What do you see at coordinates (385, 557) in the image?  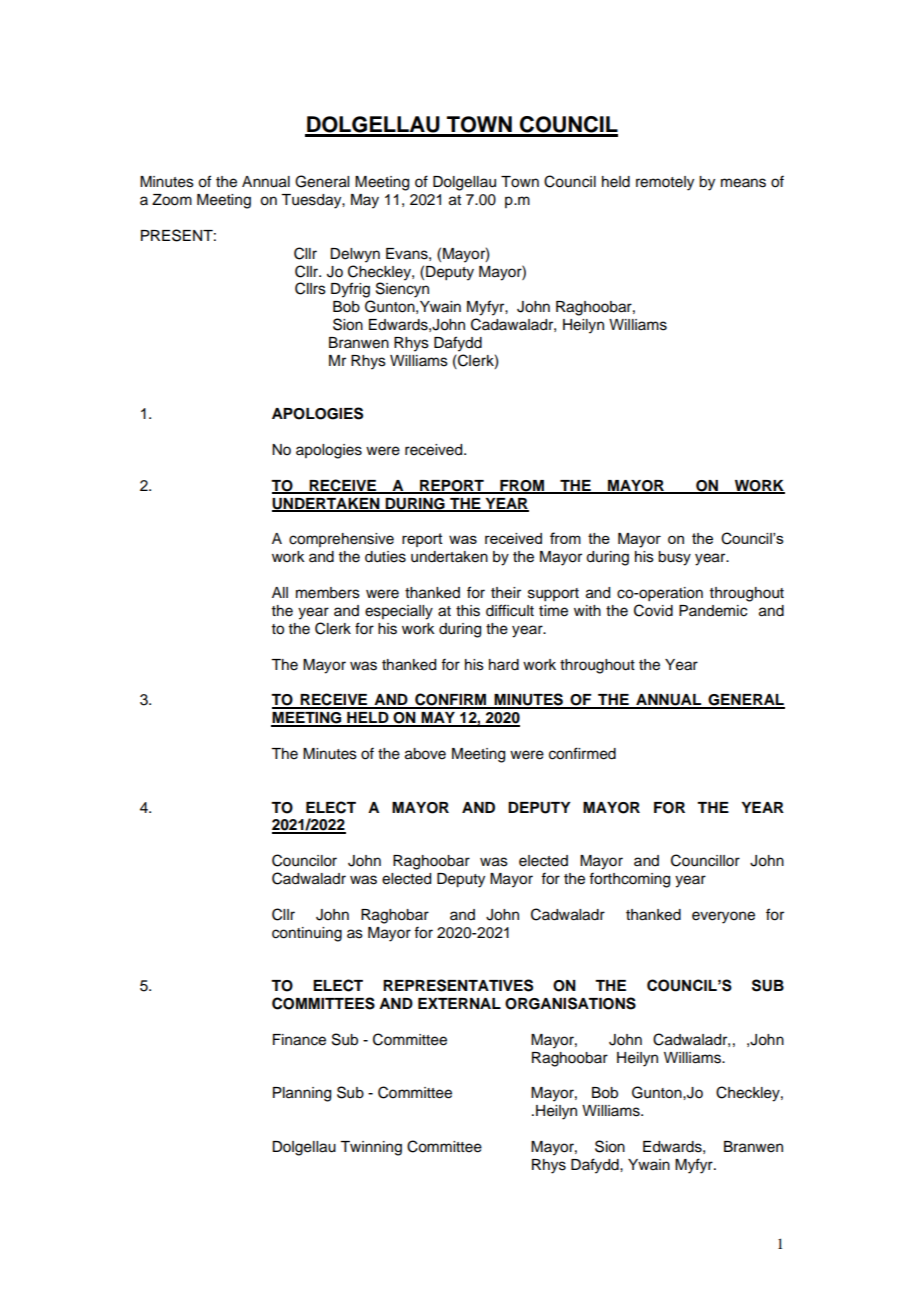 I see `duties` at bounding box center [385, 557].
